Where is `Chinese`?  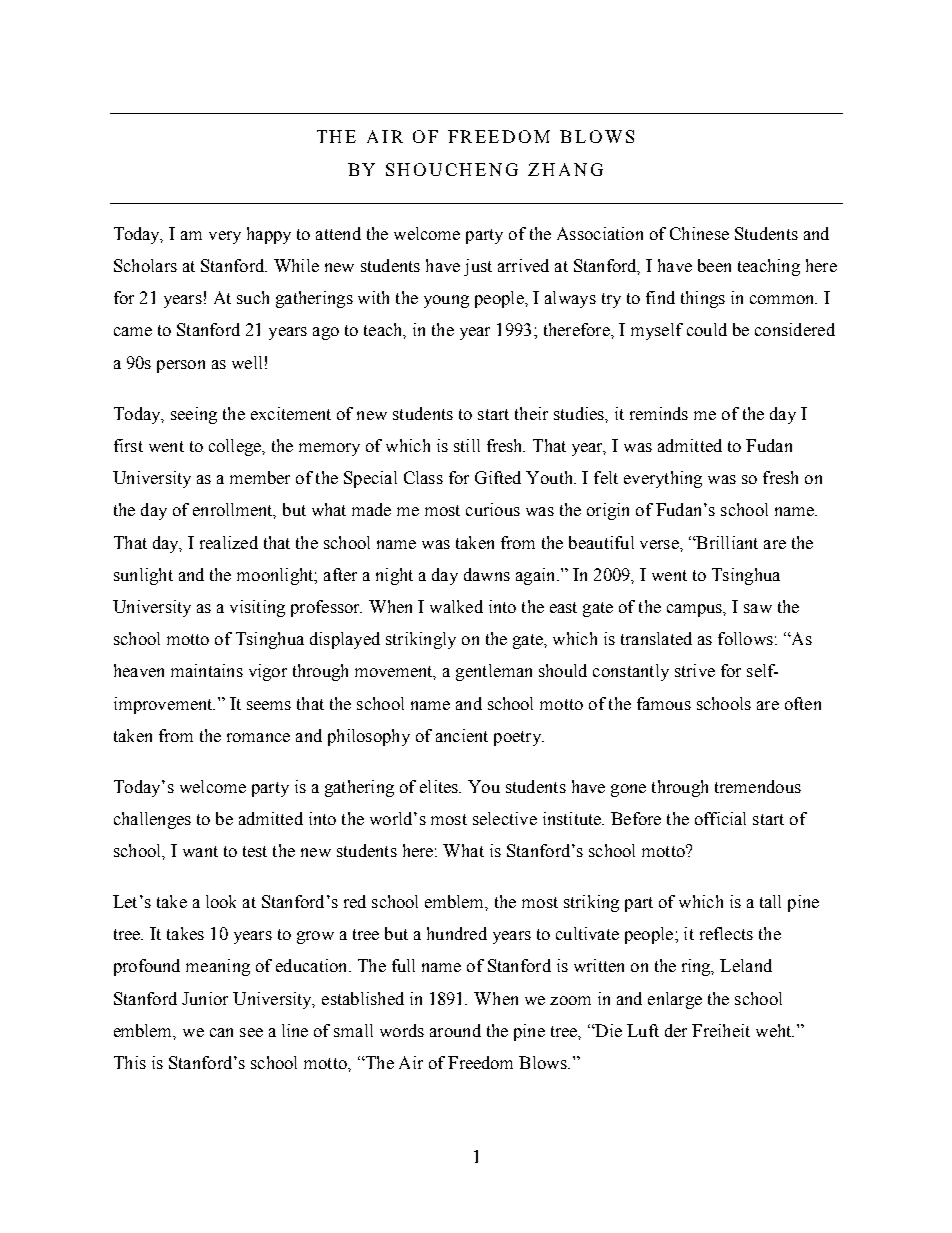
Chinese is located at coordinates (699, 233).
